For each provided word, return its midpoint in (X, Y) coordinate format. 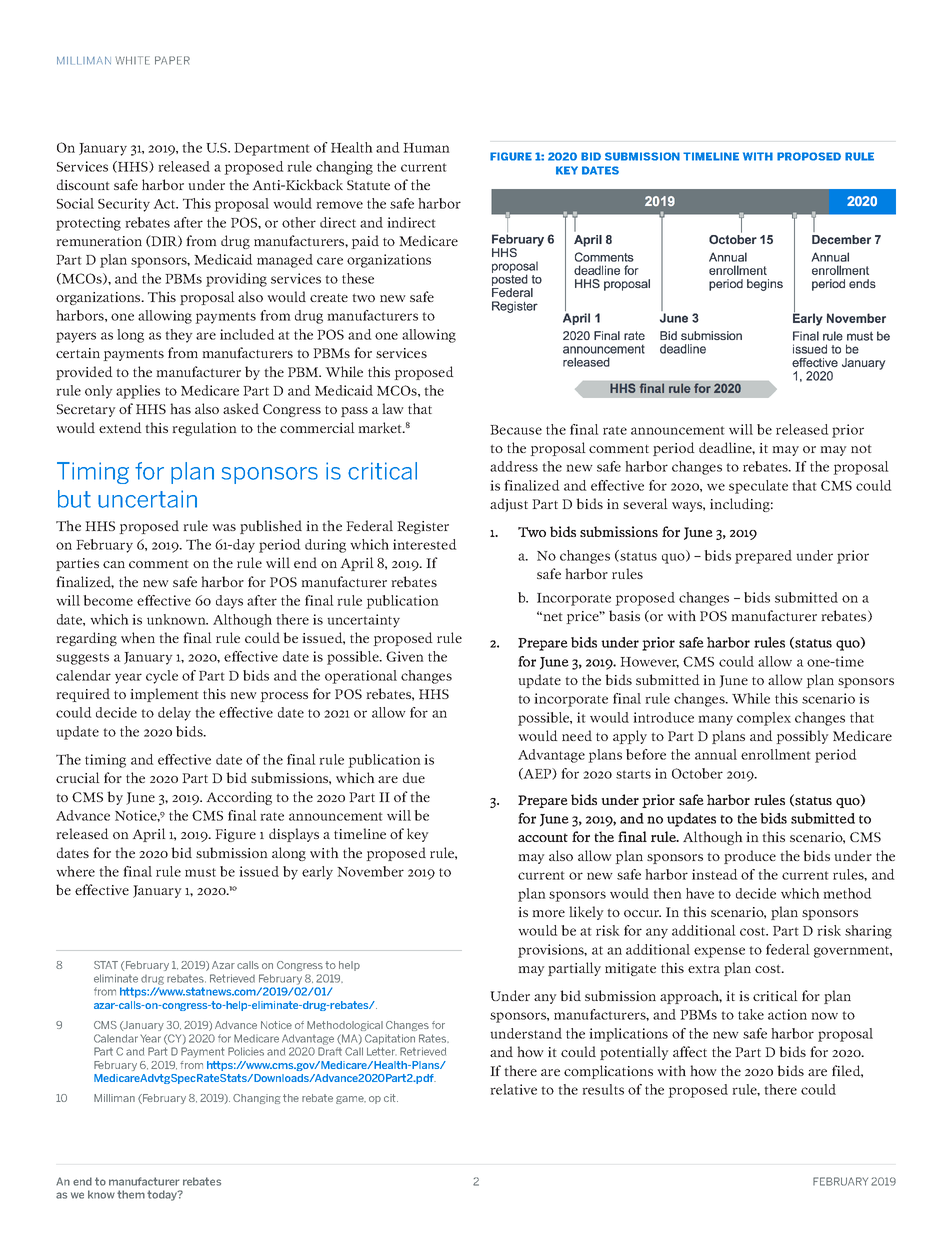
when (138, 637)
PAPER (172, 60)
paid (365, 242)
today (163, 1195)
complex (764, 719)
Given (405, 656)
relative (513, 1089)
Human (426, 148)
